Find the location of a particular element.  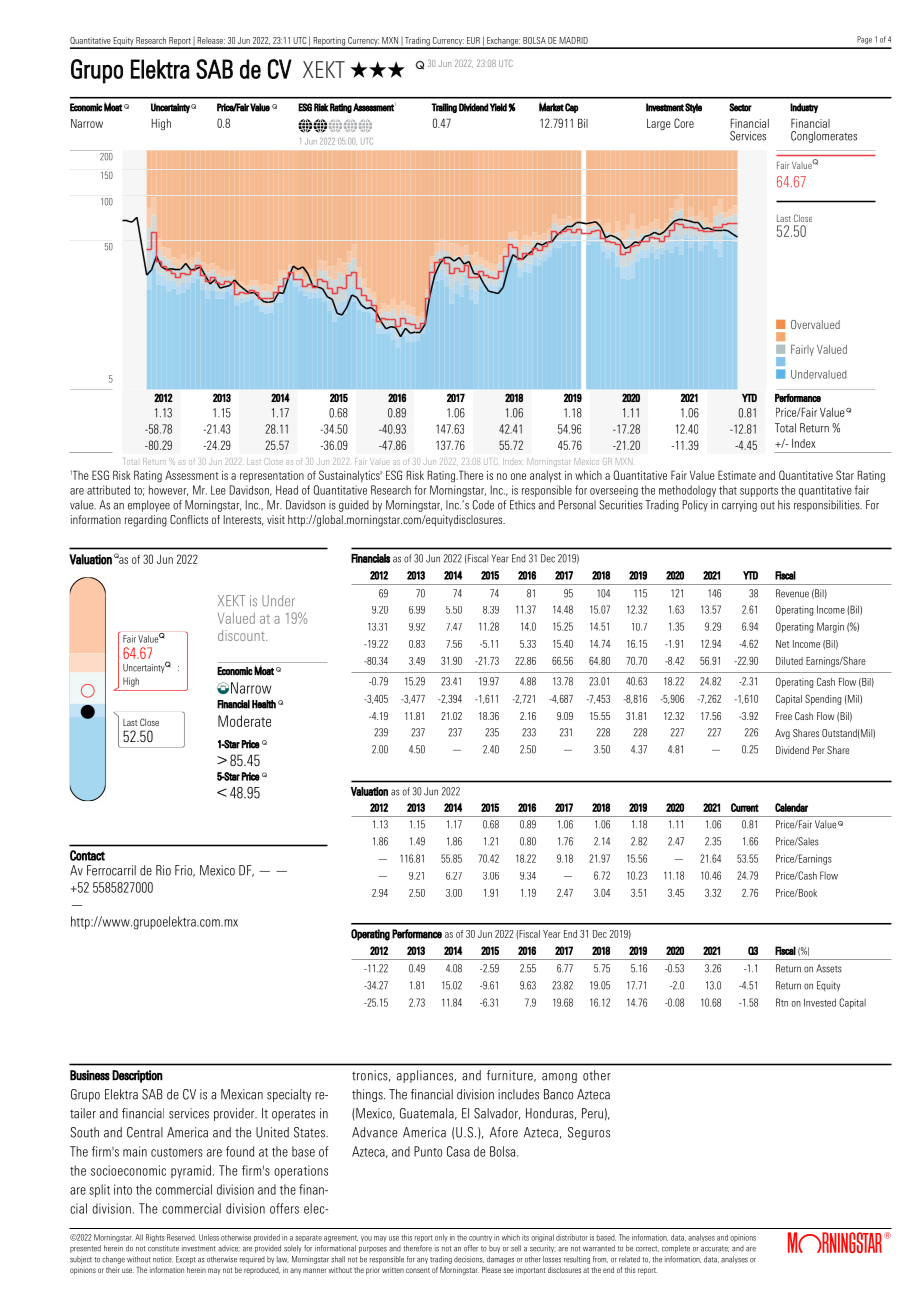

only is located at coordinates (441, 1238).
